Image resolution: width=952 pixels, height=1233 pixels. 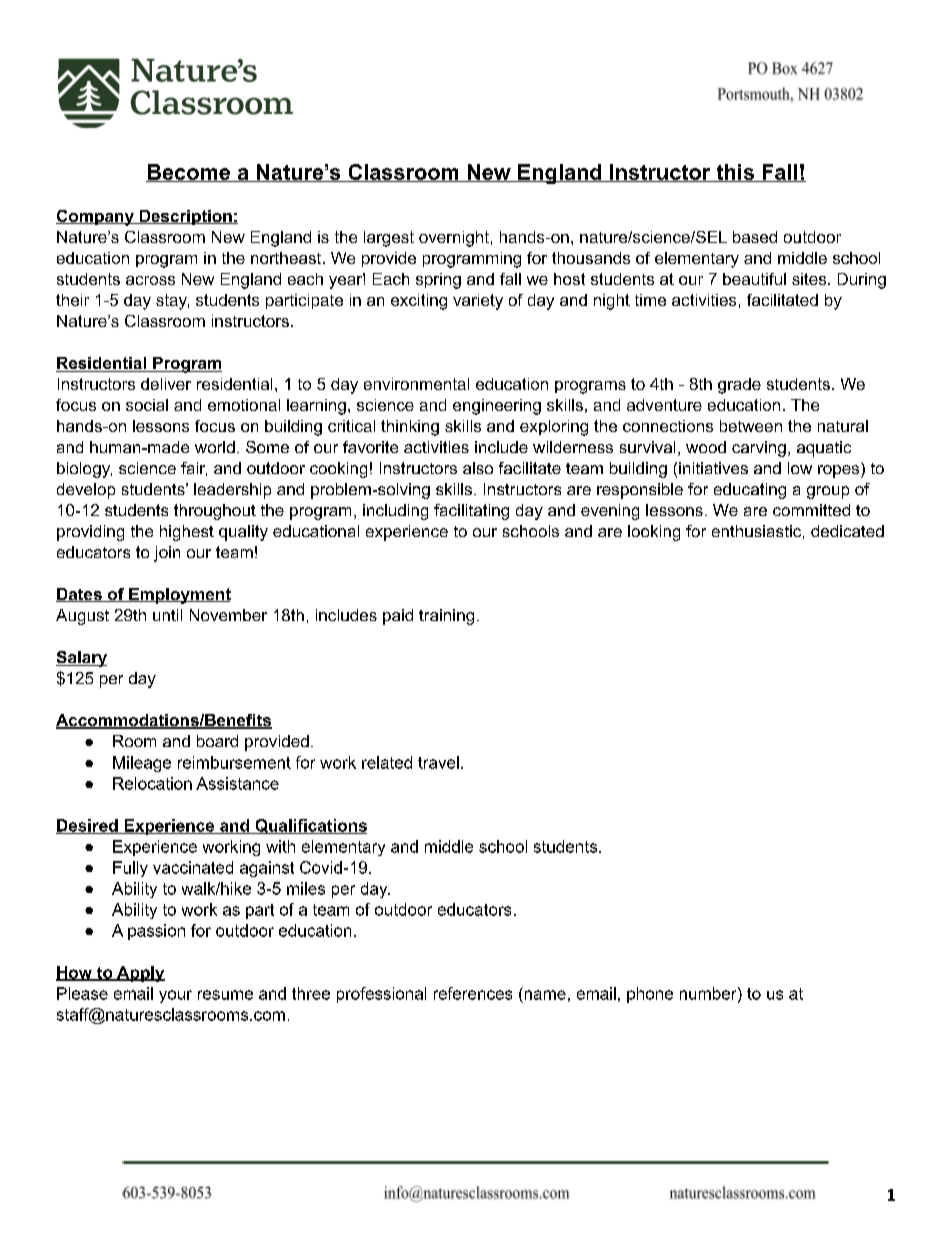 What do you see at coordinates (739, 386) in the screenshot?
I see `grade` at bounding box center [739, 386].
